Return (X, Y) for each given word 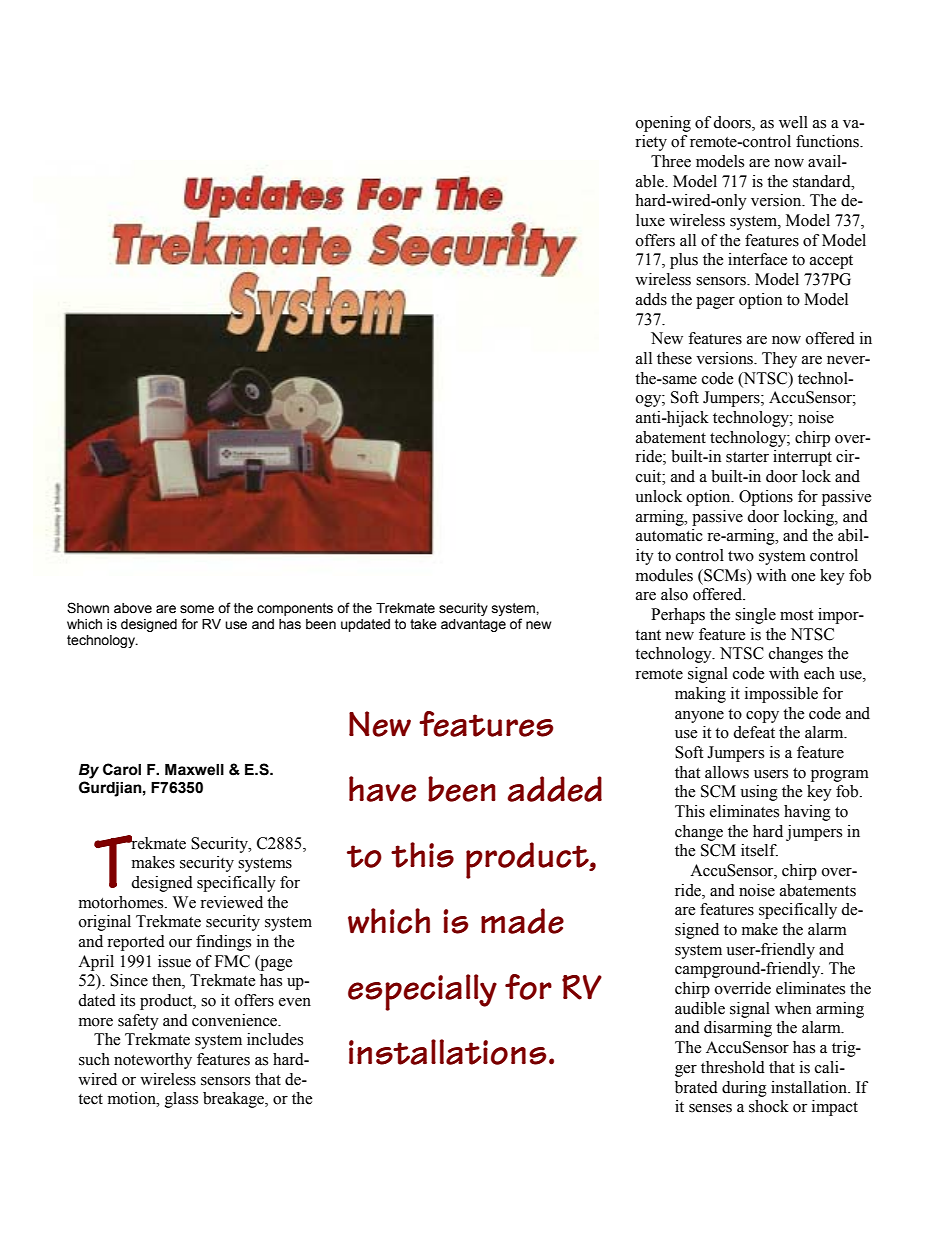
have (382, 789)
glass (181, 1100)
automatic (669, 535)
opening (663, 124)
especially (422, 992)
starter (747, 457)
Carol (122, 769)
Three (671, 161)
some (197, 609)
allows (727, 772)
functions (828, 141)
